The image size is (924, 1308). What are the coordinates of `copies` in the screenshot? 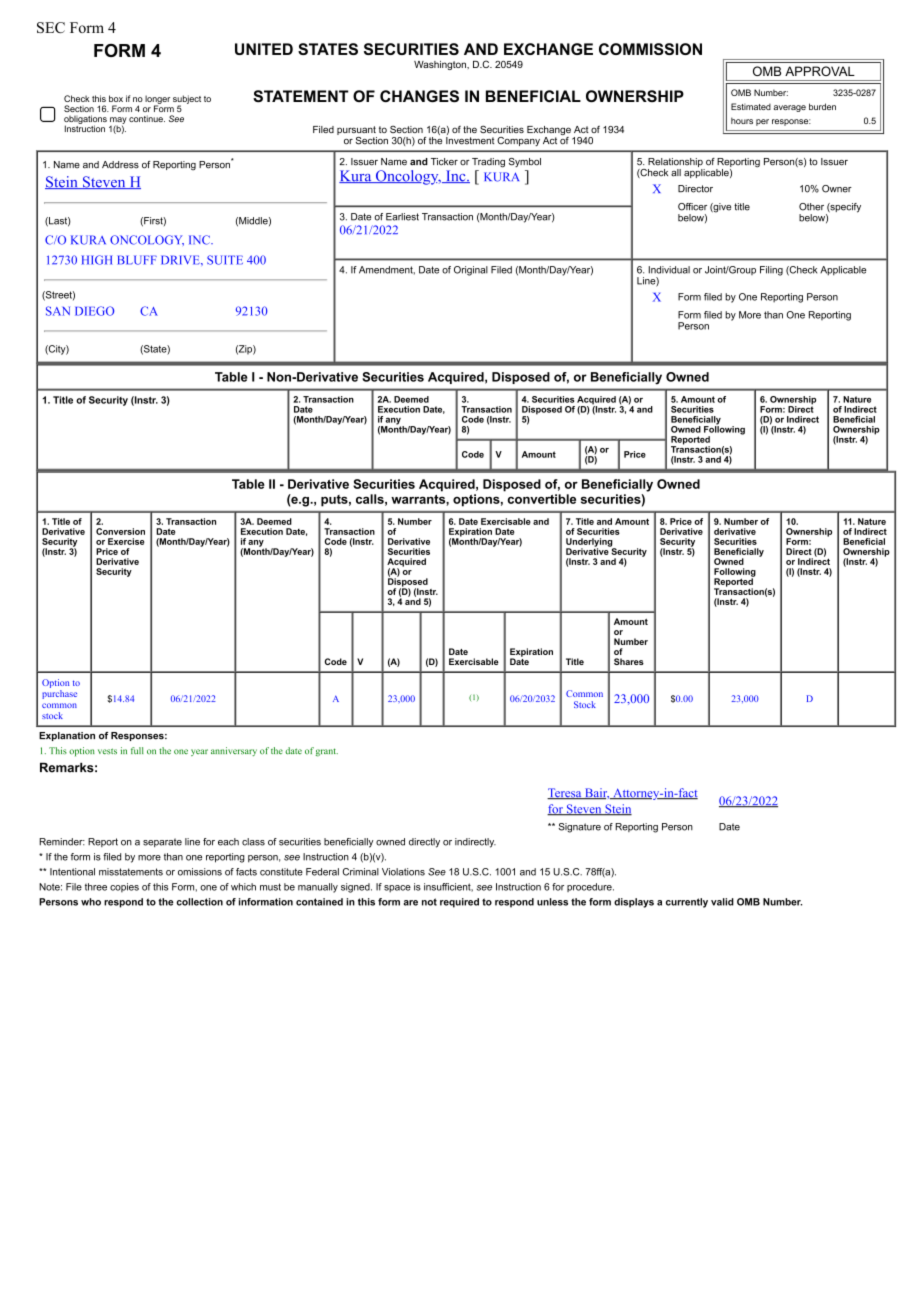 It's located at (124, 888).
